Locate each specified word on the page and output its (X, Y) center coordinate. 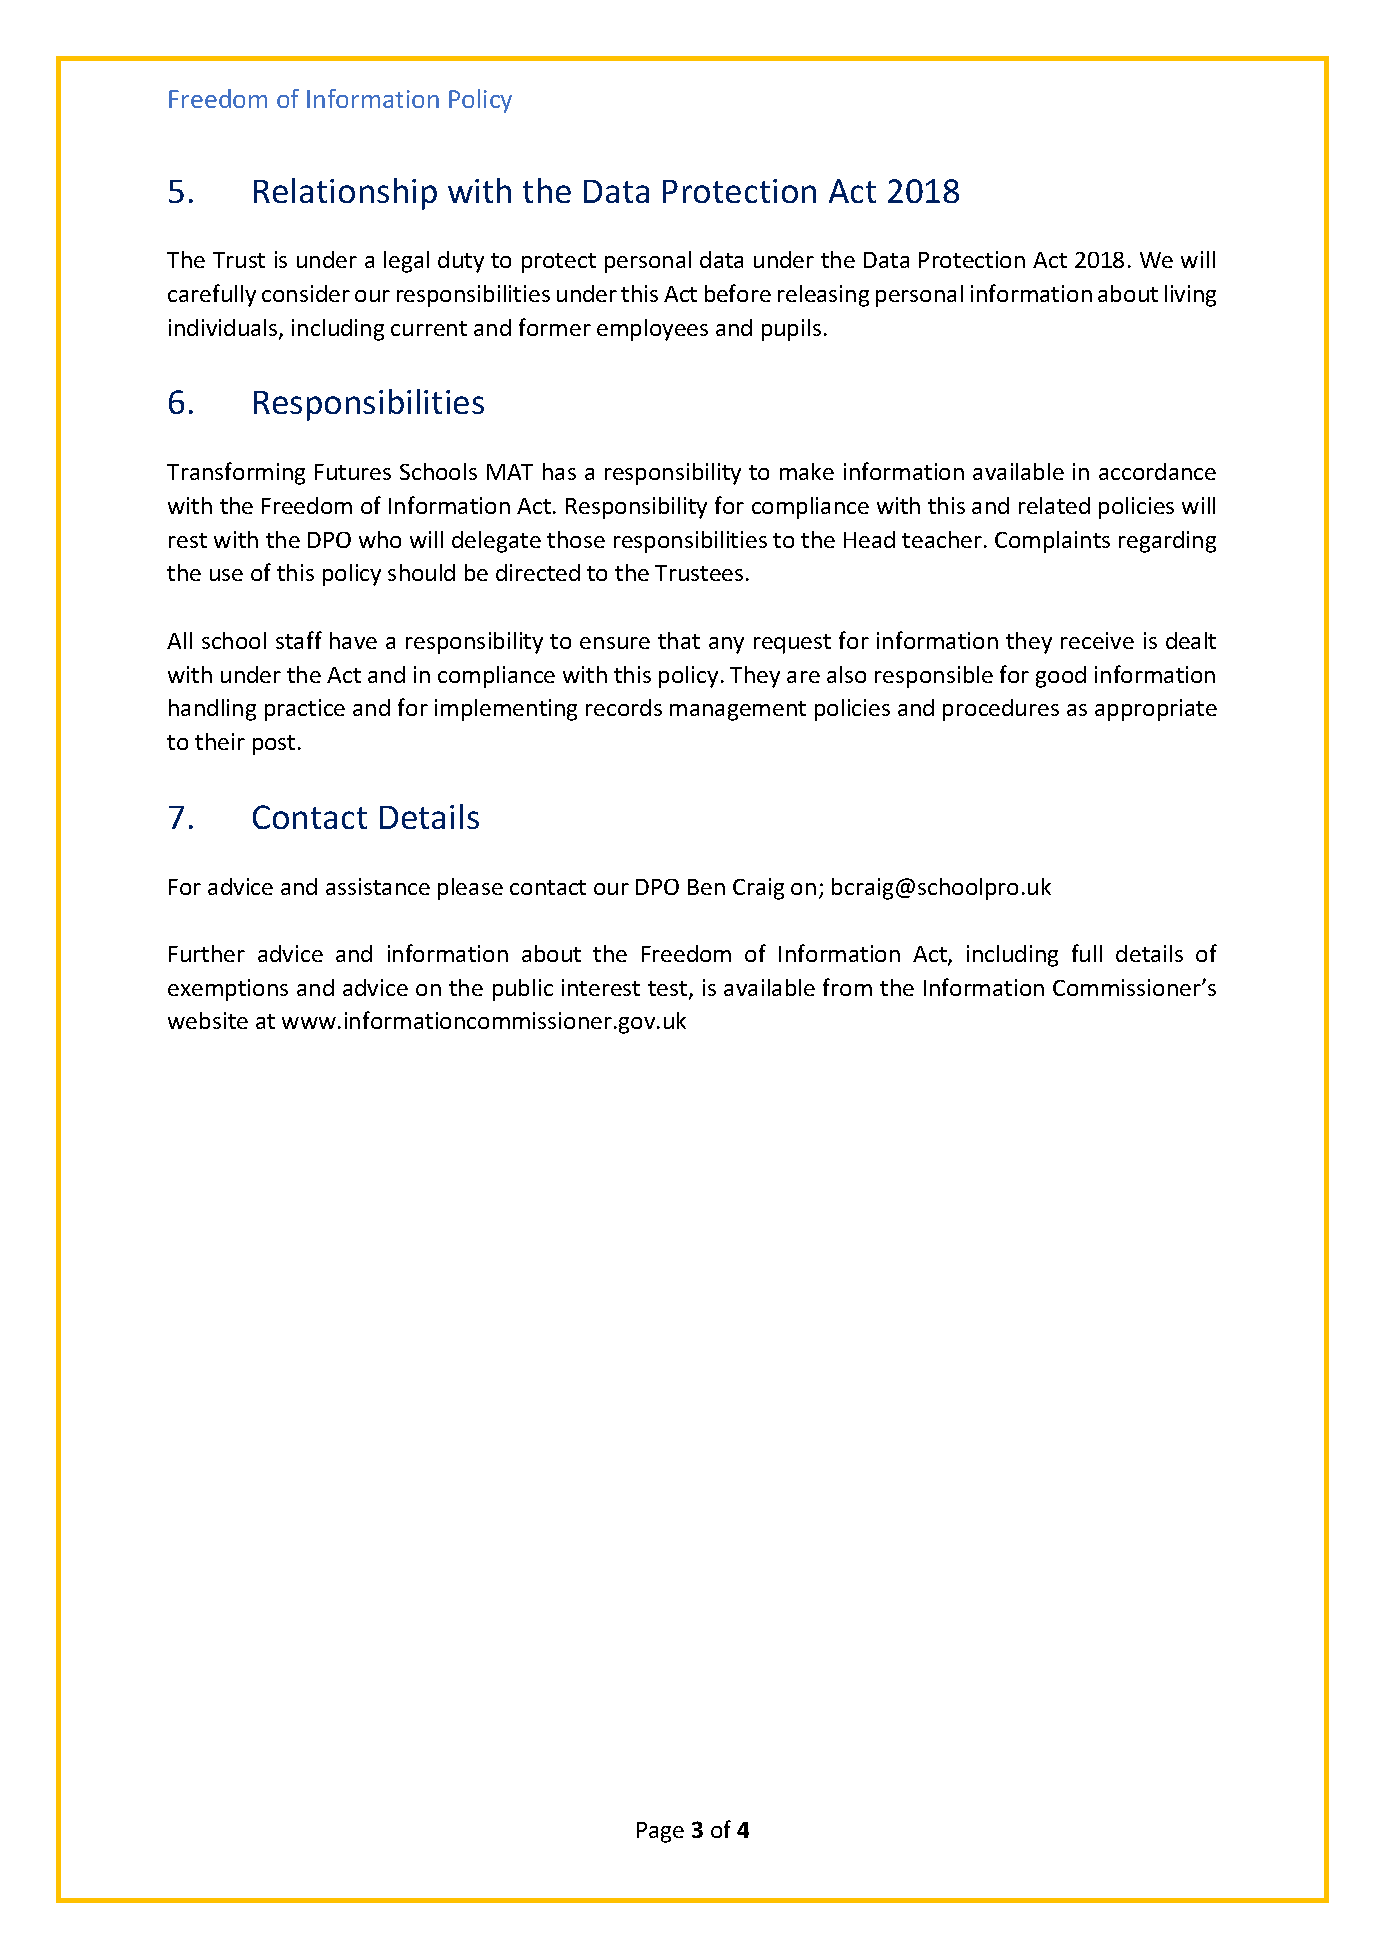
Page (660, 1832)
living (1190, 296)
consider (306, 293)
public (523, 990)
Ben (706, 887)
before (738, 293)
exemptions (228, 990)
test (669, 990)
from (847, 987)
